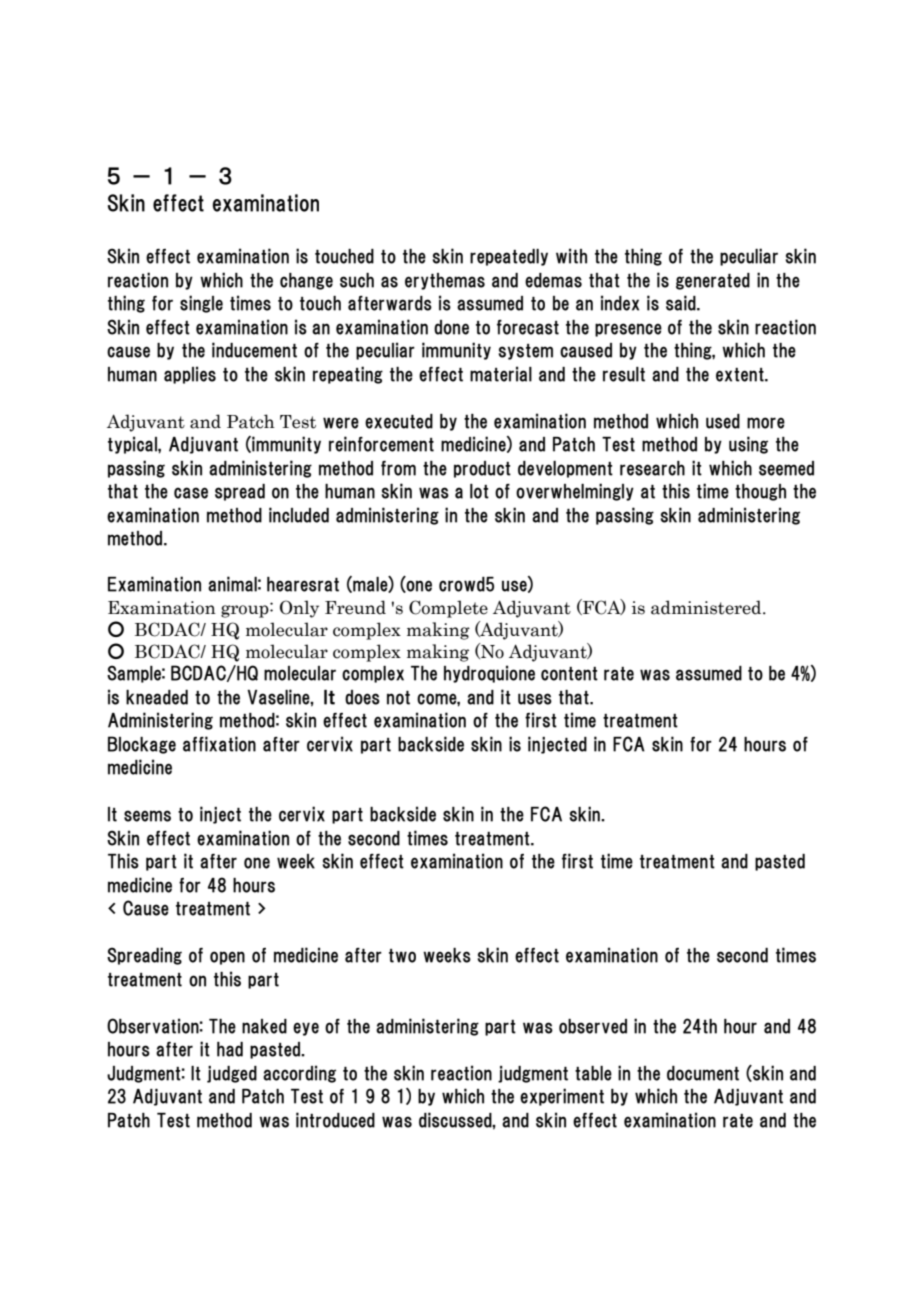  What do you see at coordinates (398, 697) in the screenshot?
I see `not` at bounding box center [398, 697].
